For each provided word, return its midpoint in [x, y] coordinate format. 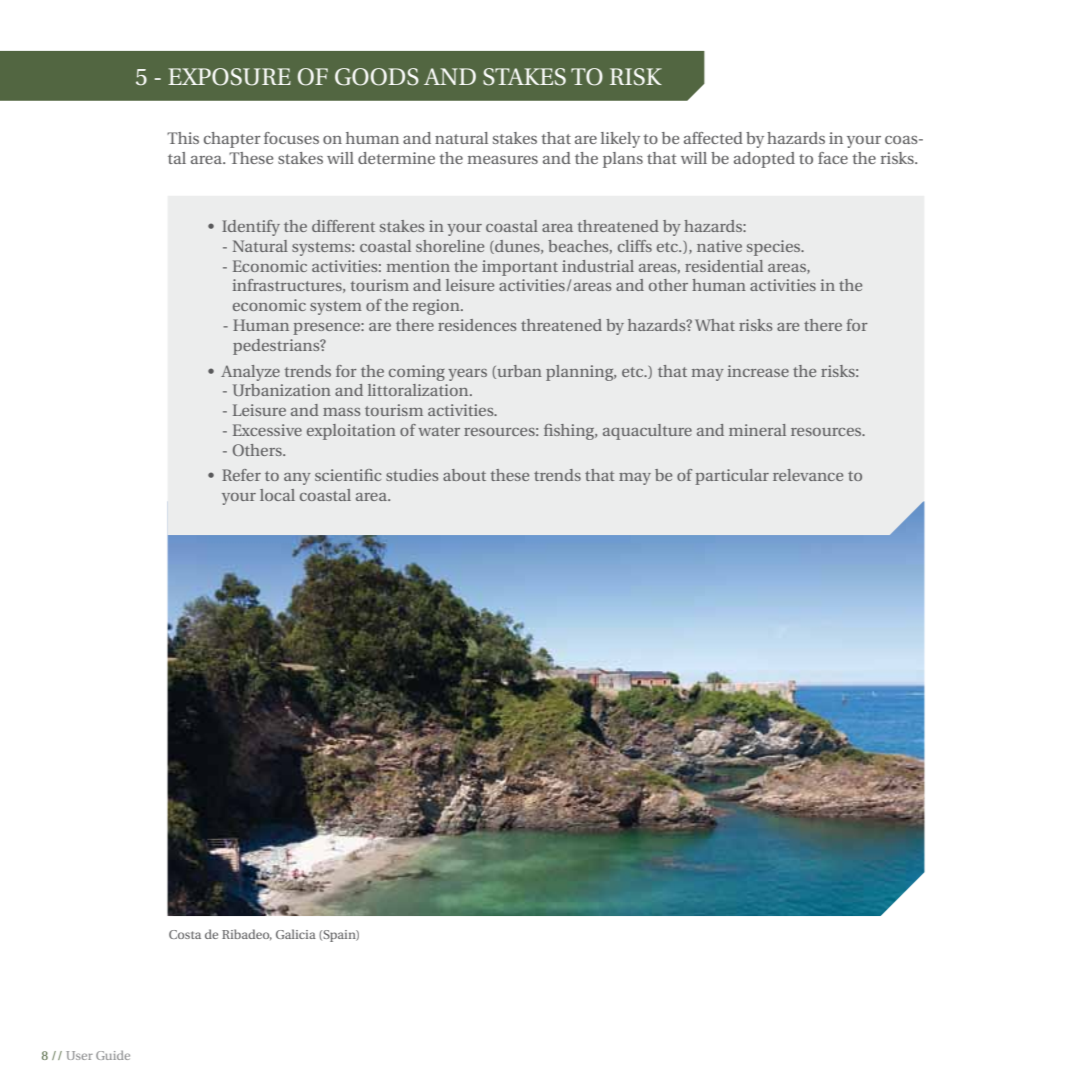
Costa [185, 934]
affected [713, 138]
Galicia [296, 934]
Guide [113, 1055]
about [464, 475]
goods [377, 77]
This [183, 138]
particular [732, 477]
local [277, 495]
